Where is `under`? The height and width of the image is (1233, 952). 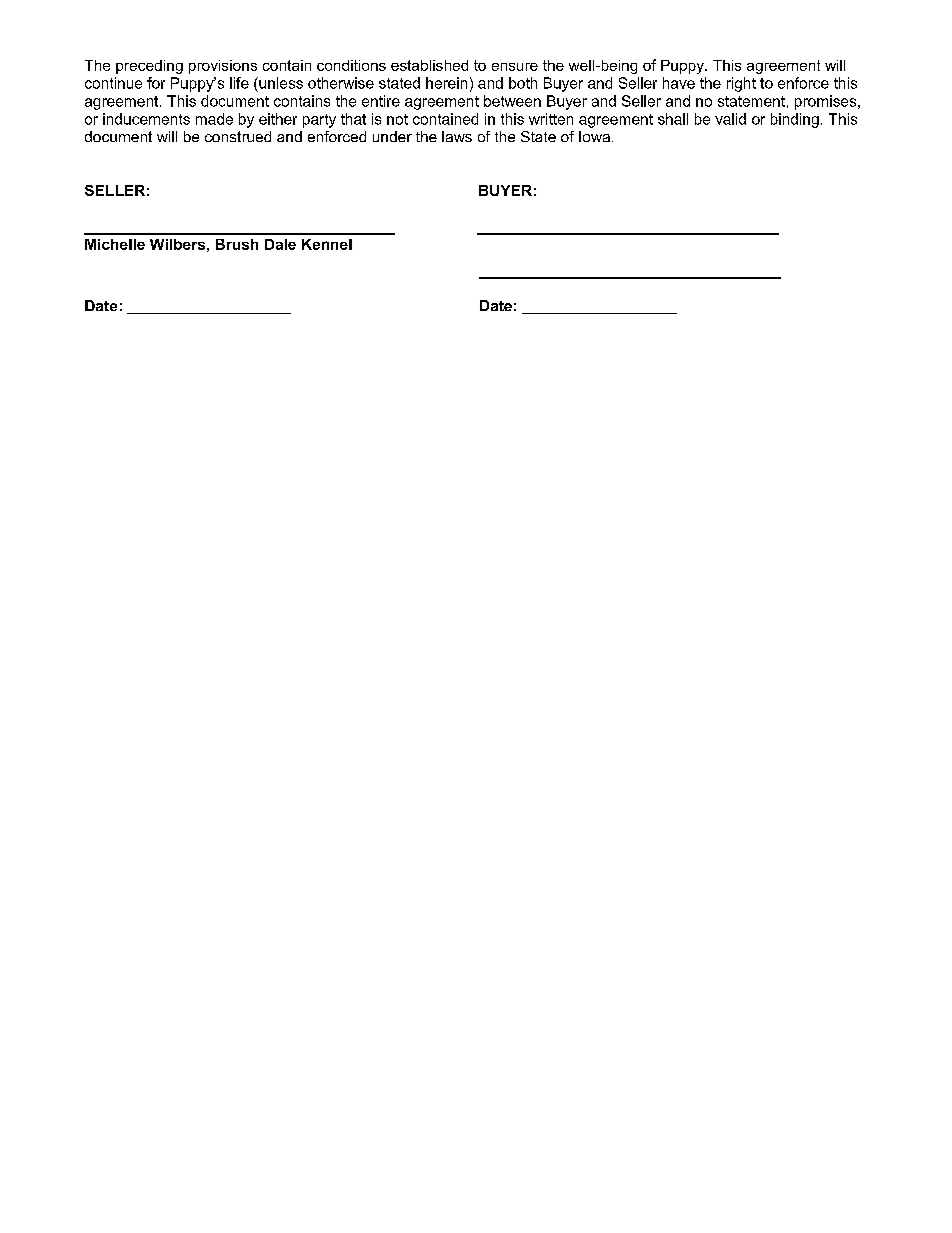
under is located at coordinates (392, 136).
